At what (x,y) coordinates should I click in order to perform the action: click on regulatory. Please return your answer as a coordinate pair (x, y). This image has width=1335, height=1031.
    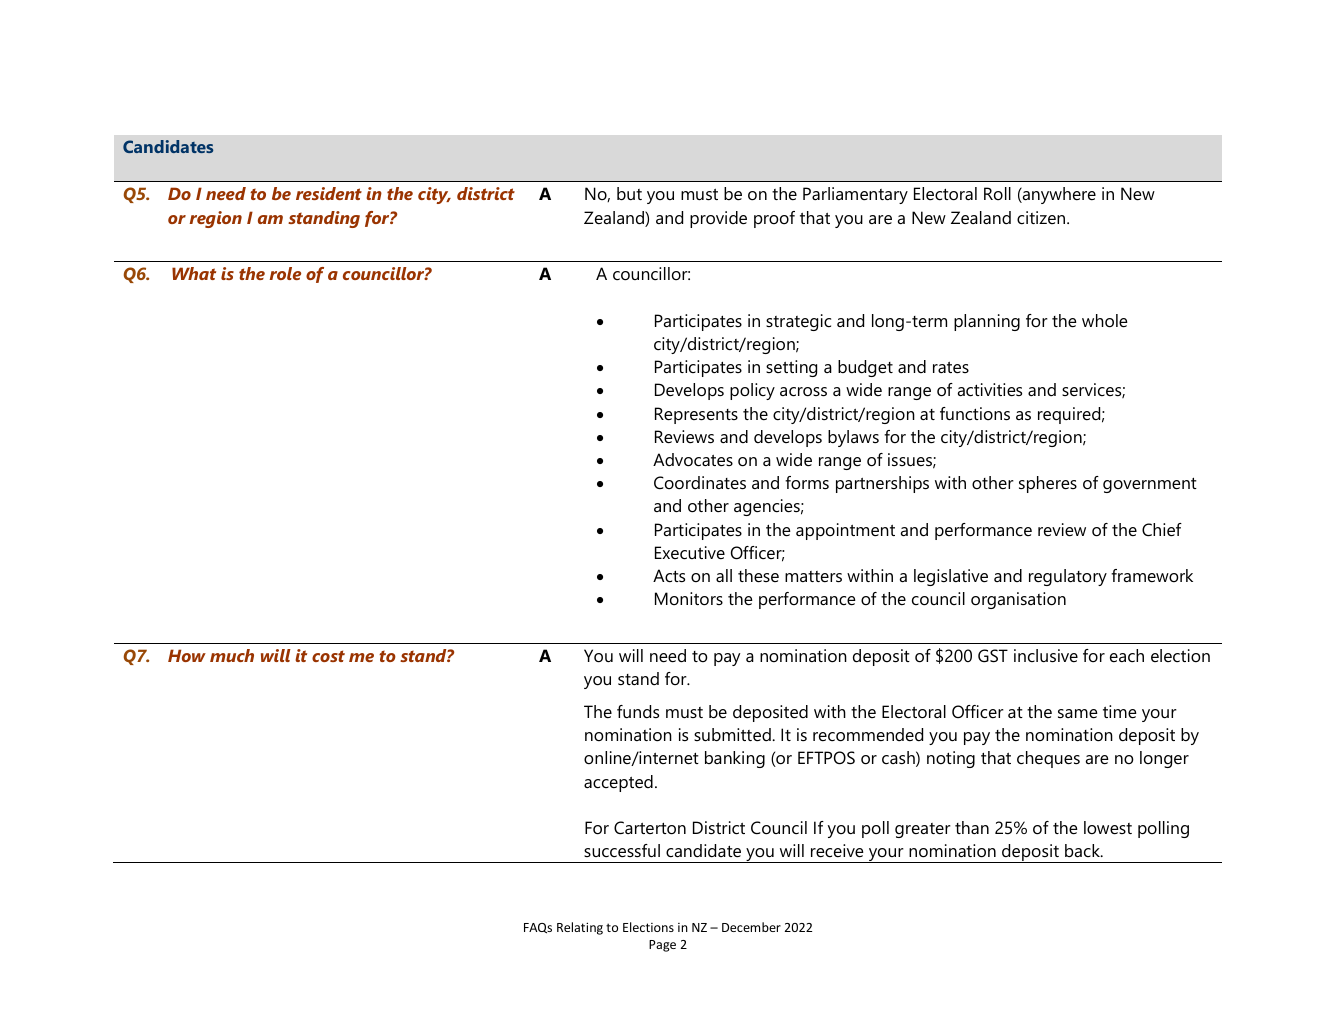
    Looking at the image, I should click on (1068, 577).
